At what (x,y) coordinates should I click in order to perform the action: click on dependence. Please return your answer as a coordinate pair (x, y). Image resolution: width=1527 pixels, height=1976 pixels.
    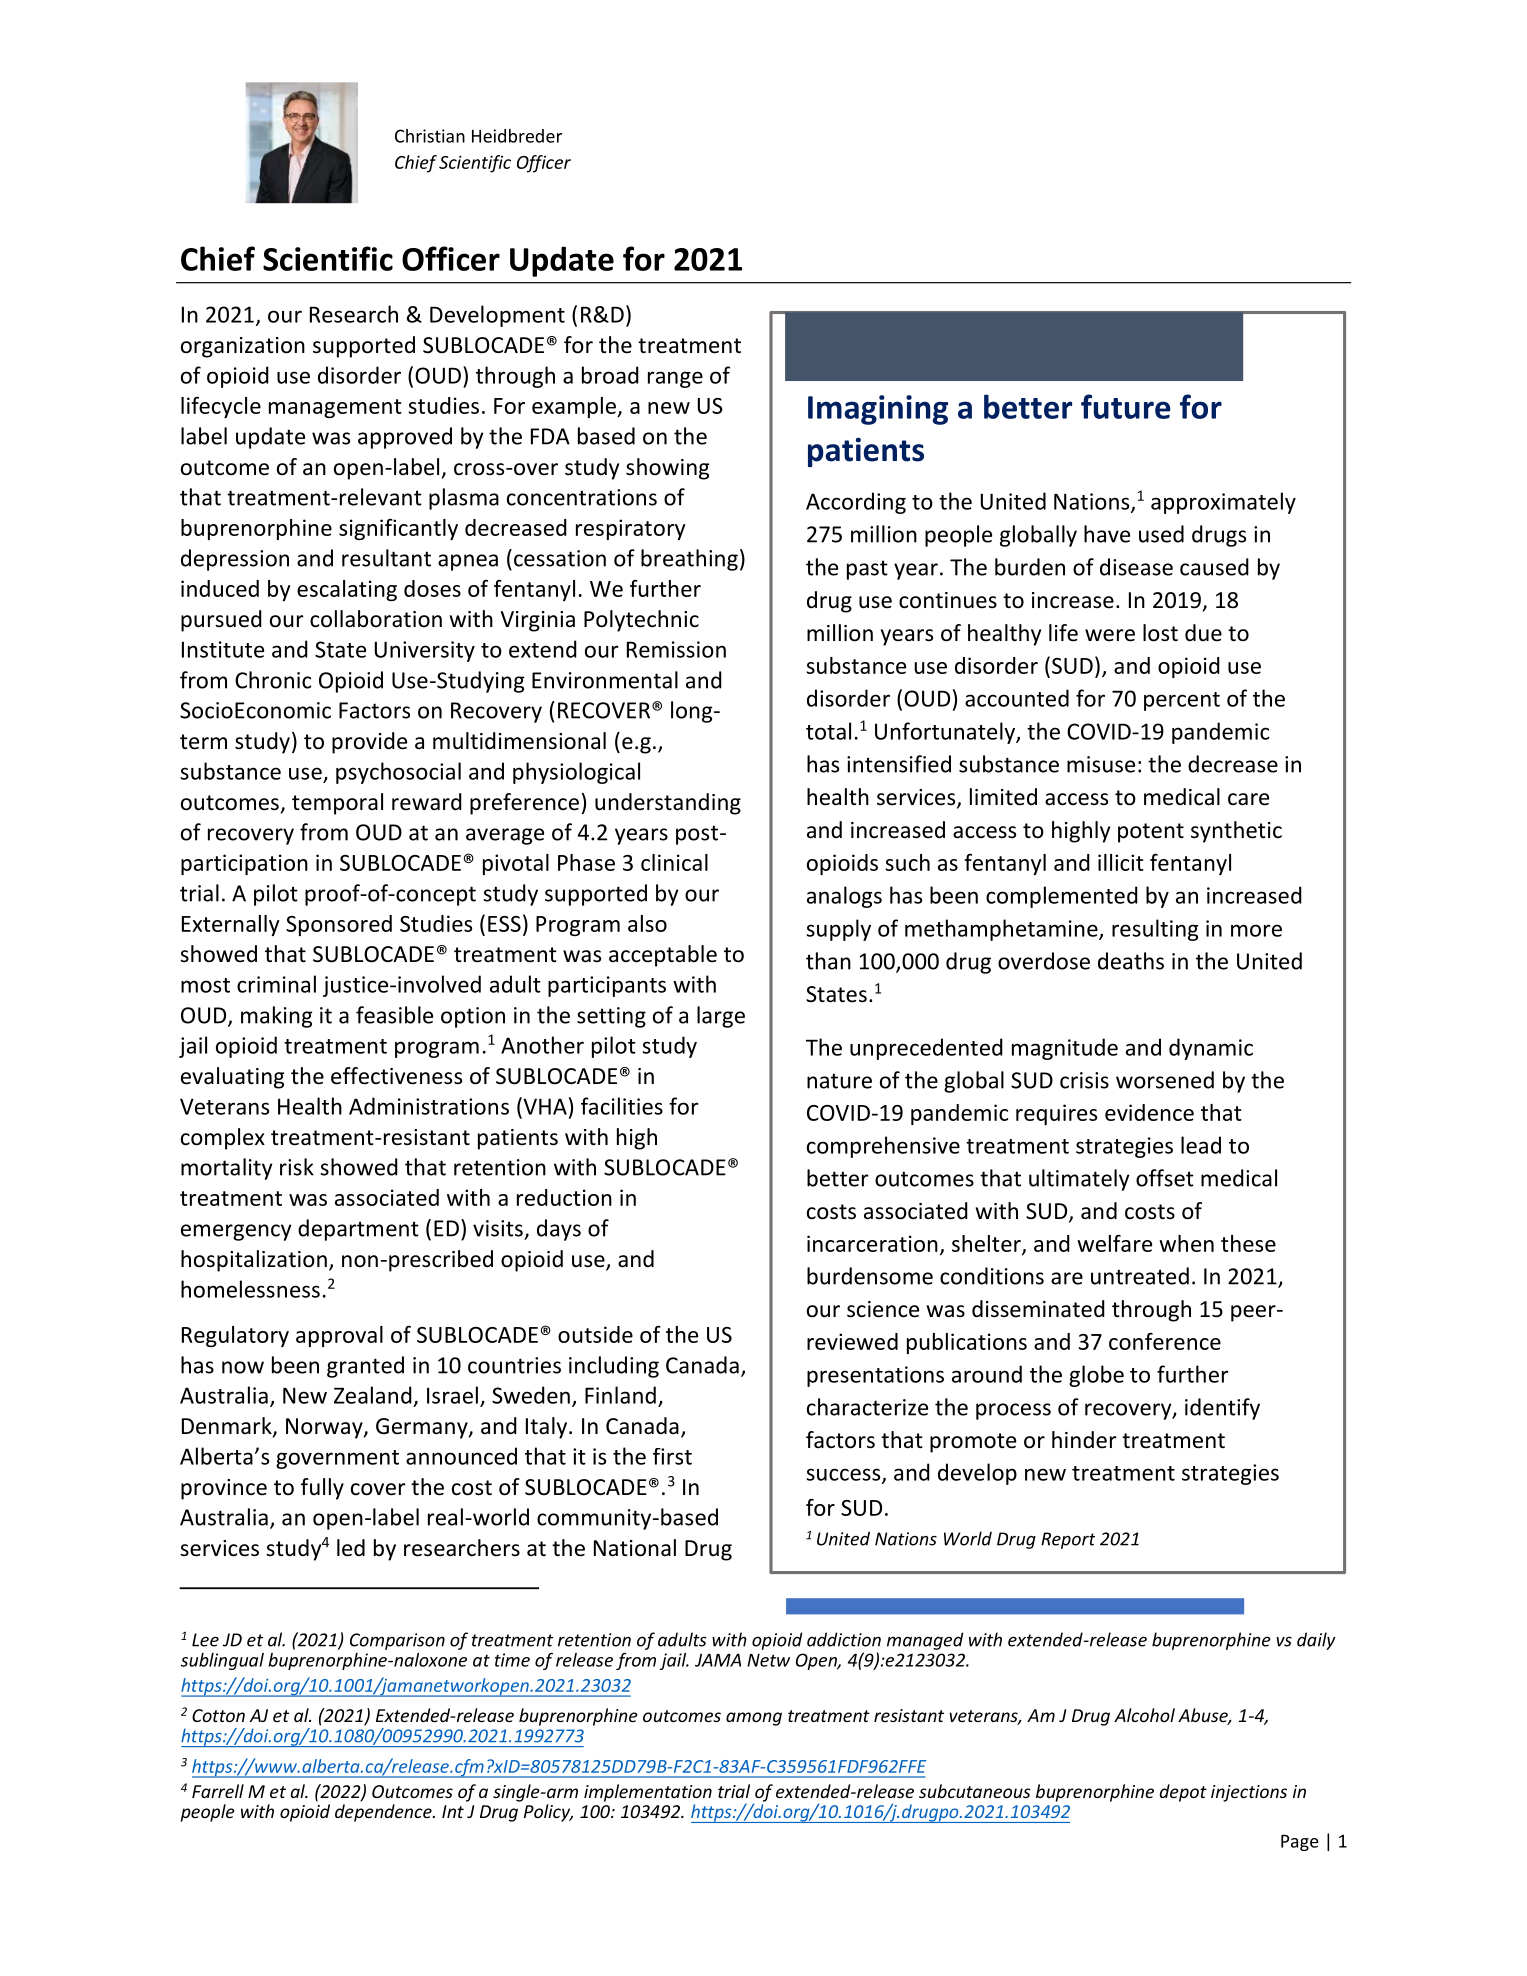
    Looking at the image, I should click on (384, 1813).
